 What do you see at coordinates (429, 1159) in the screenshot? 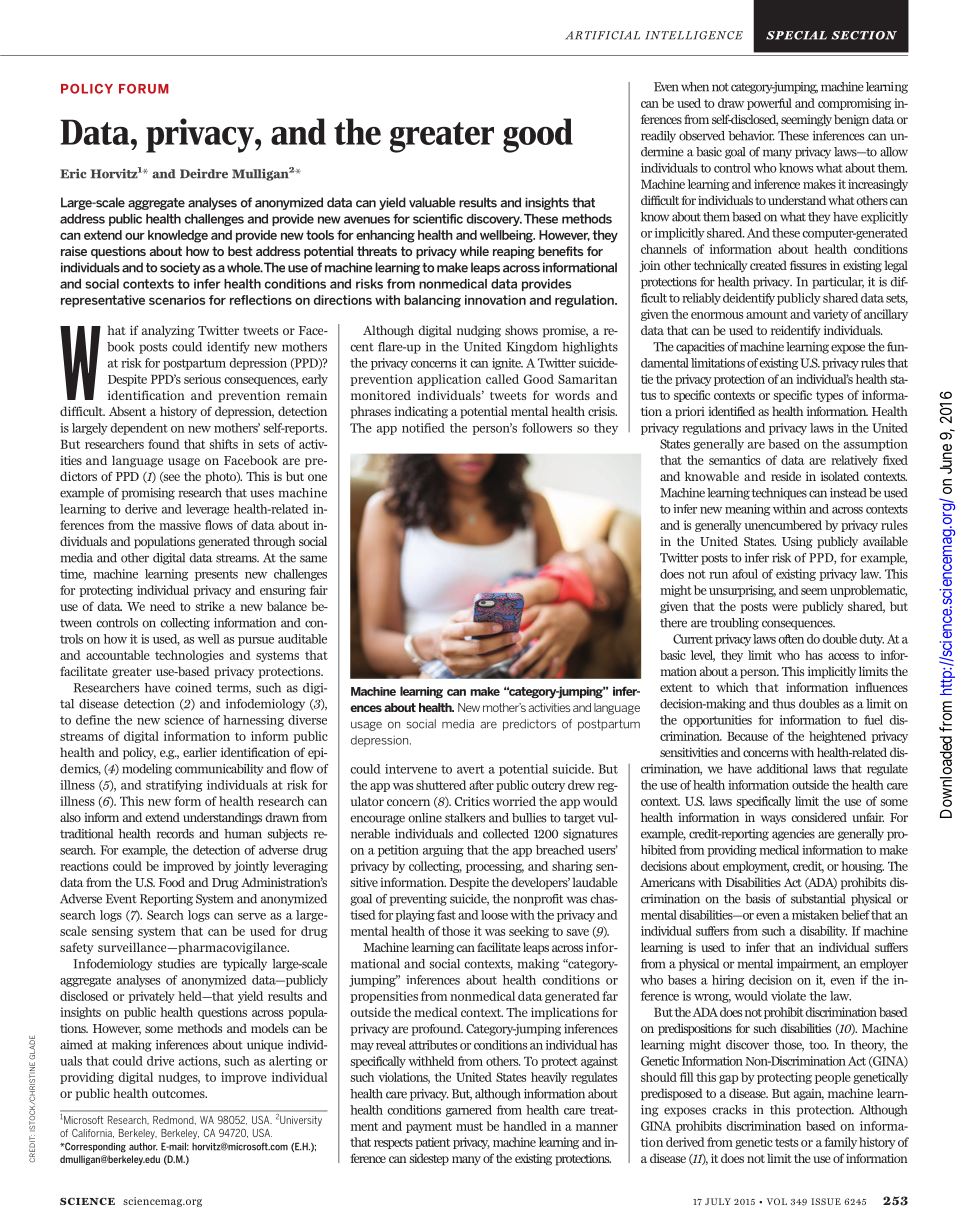
I see `sidestep` at bounding box center [429, 1159].
